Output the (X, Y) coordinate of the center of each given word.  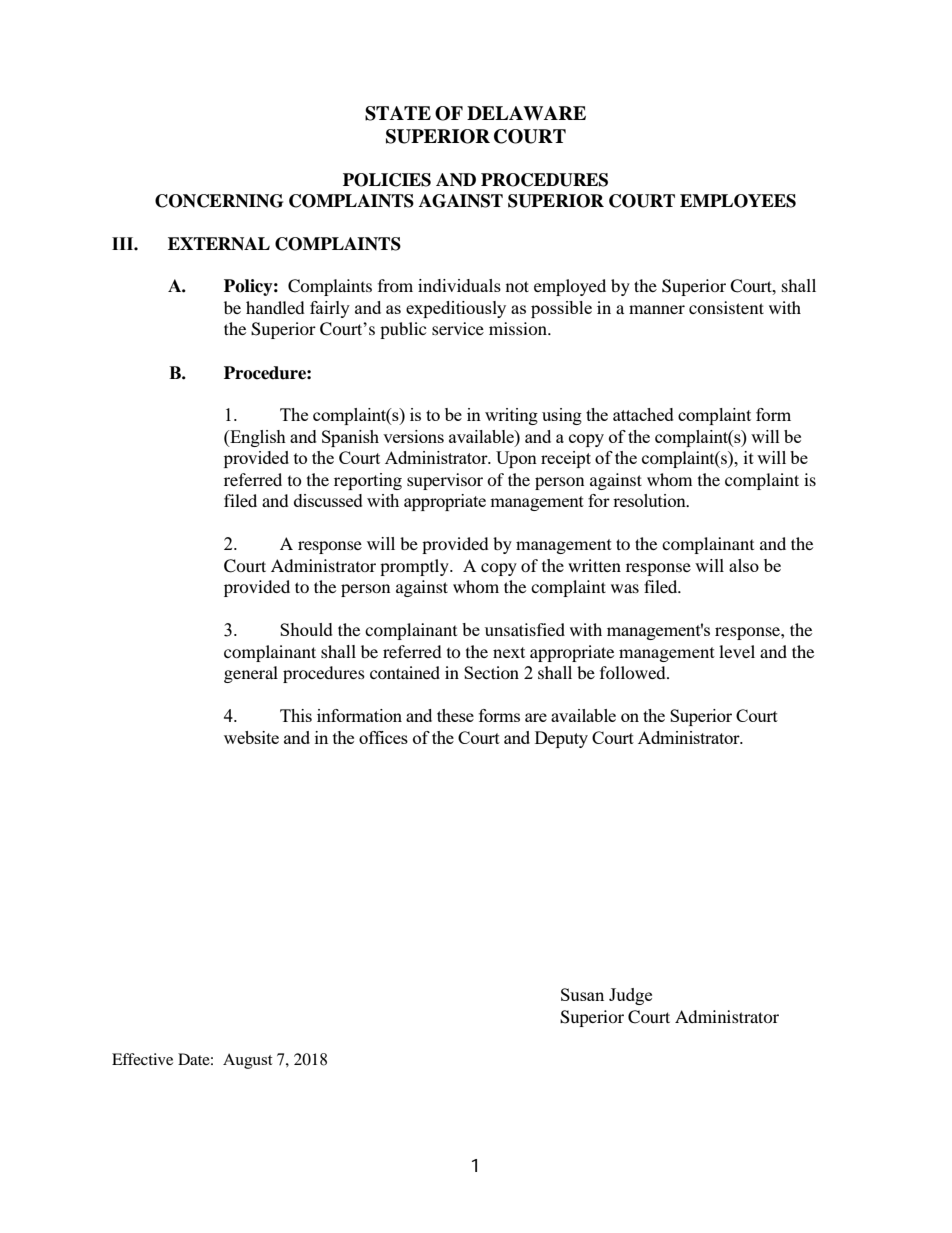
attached (643, 414)
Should (306, 629)
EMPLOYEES (738, 201)
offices (383, 737)
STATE (398, 113)
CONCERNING (219, 201)
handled (275, 307)
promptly (415, 567)
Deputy (561, 739)
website (251, 737)
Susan (582, 994)
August (247, 1061)
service (458, 328)
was (625, 588)
